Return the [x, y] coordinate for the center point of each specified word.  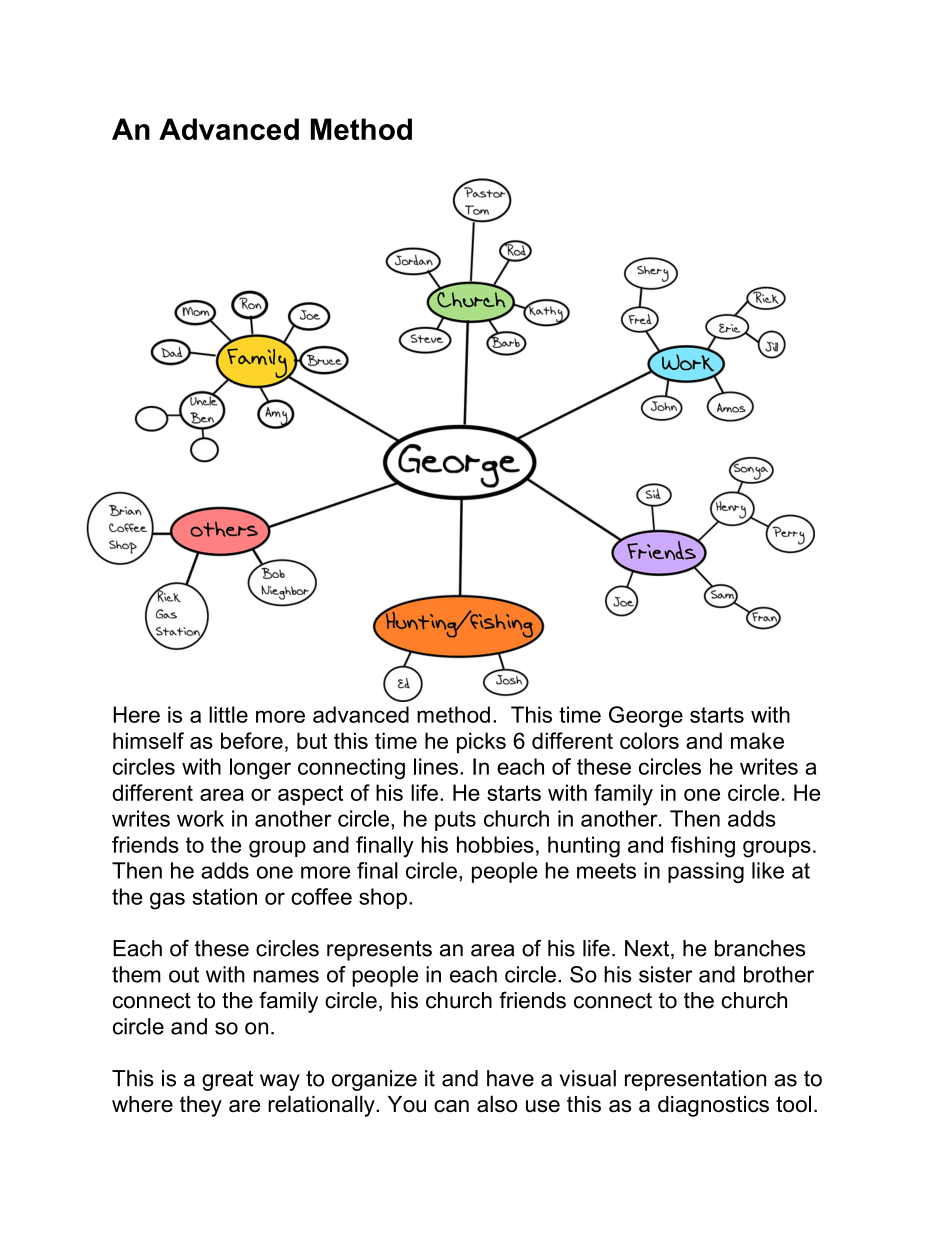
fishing [703, 847]
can [451, 1106]
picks [481, 743]
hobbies [495, 844]
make [757, 740]
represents [379, 950]
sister [666, 974]
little [228, 714]
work [200, 818]
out [184, 975]
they [201, 1106]
